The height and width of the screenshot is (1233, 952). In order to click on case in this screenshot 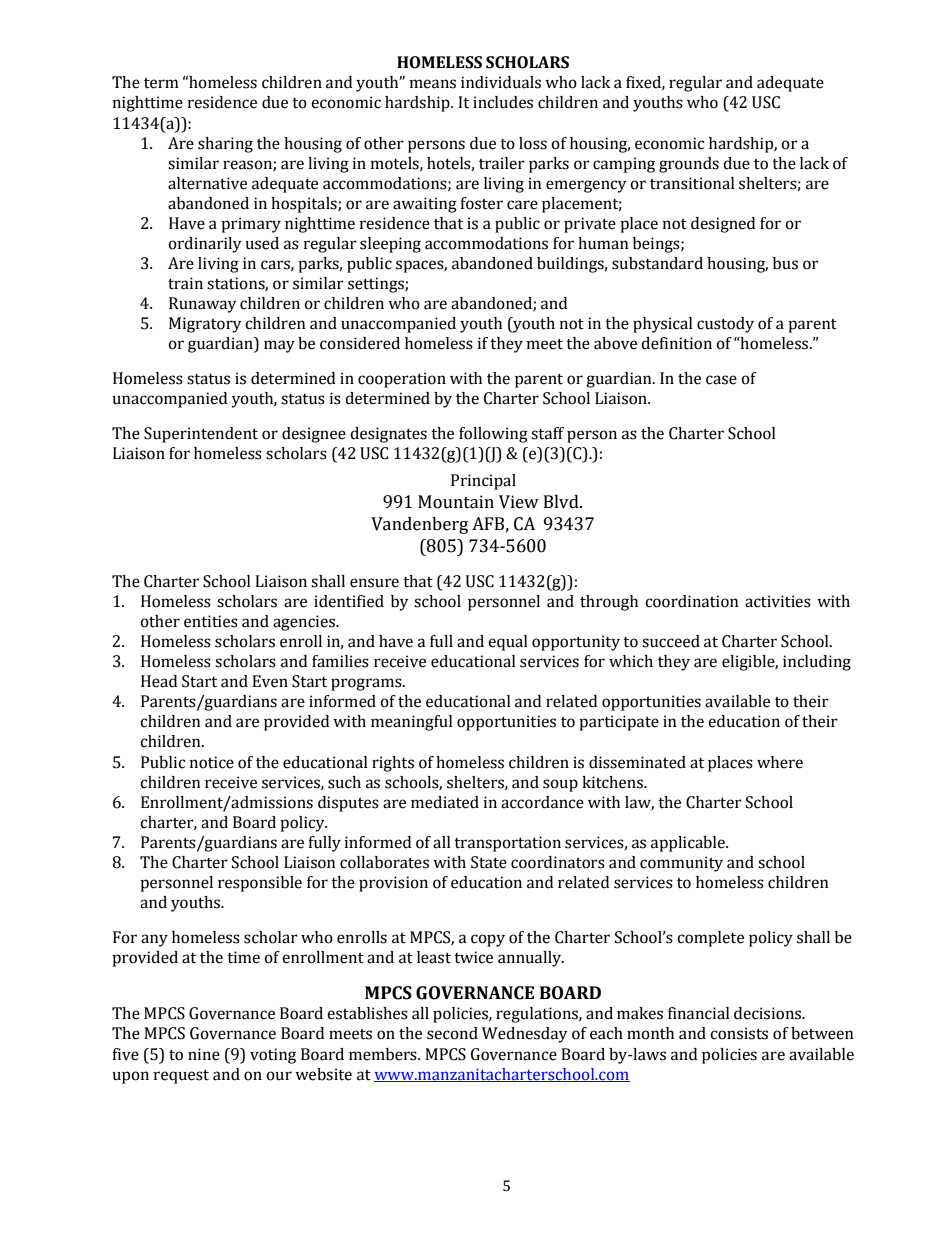, I will do `click(721, 380)`.
